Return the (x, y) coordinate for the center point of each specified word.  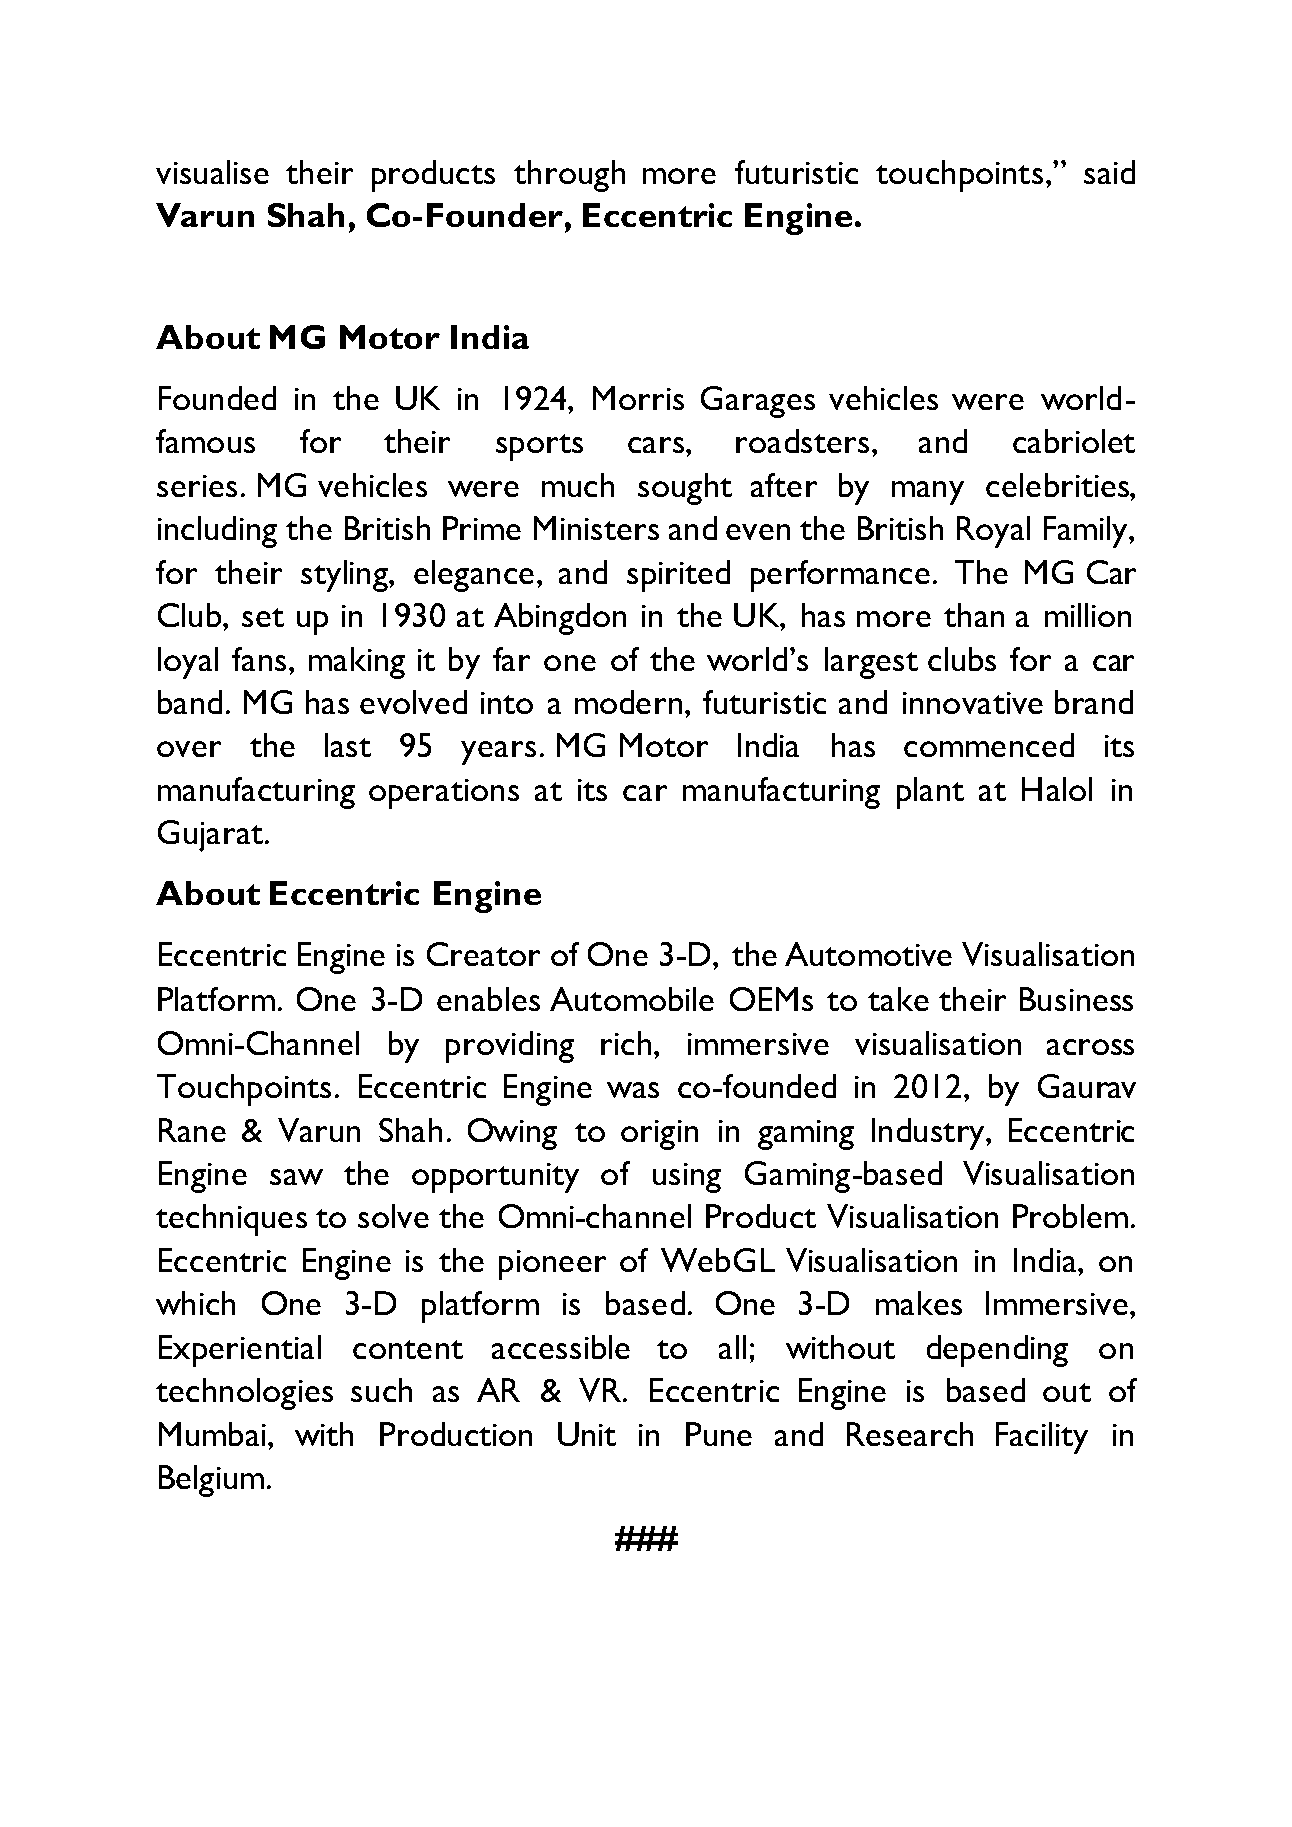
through (569, 176)
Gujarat (212, 836)
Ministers (596, 528)
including (217, 532)
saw (296, 1177)
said (1109, 172)
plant (930, 793)
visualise (212, 172)
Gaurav (1087, 1086)
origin (659, 1135)
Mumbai (214, 1434)
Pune (719, 1434)
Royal (993, 532)
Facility (1042, 1438)
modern (628, 702)
